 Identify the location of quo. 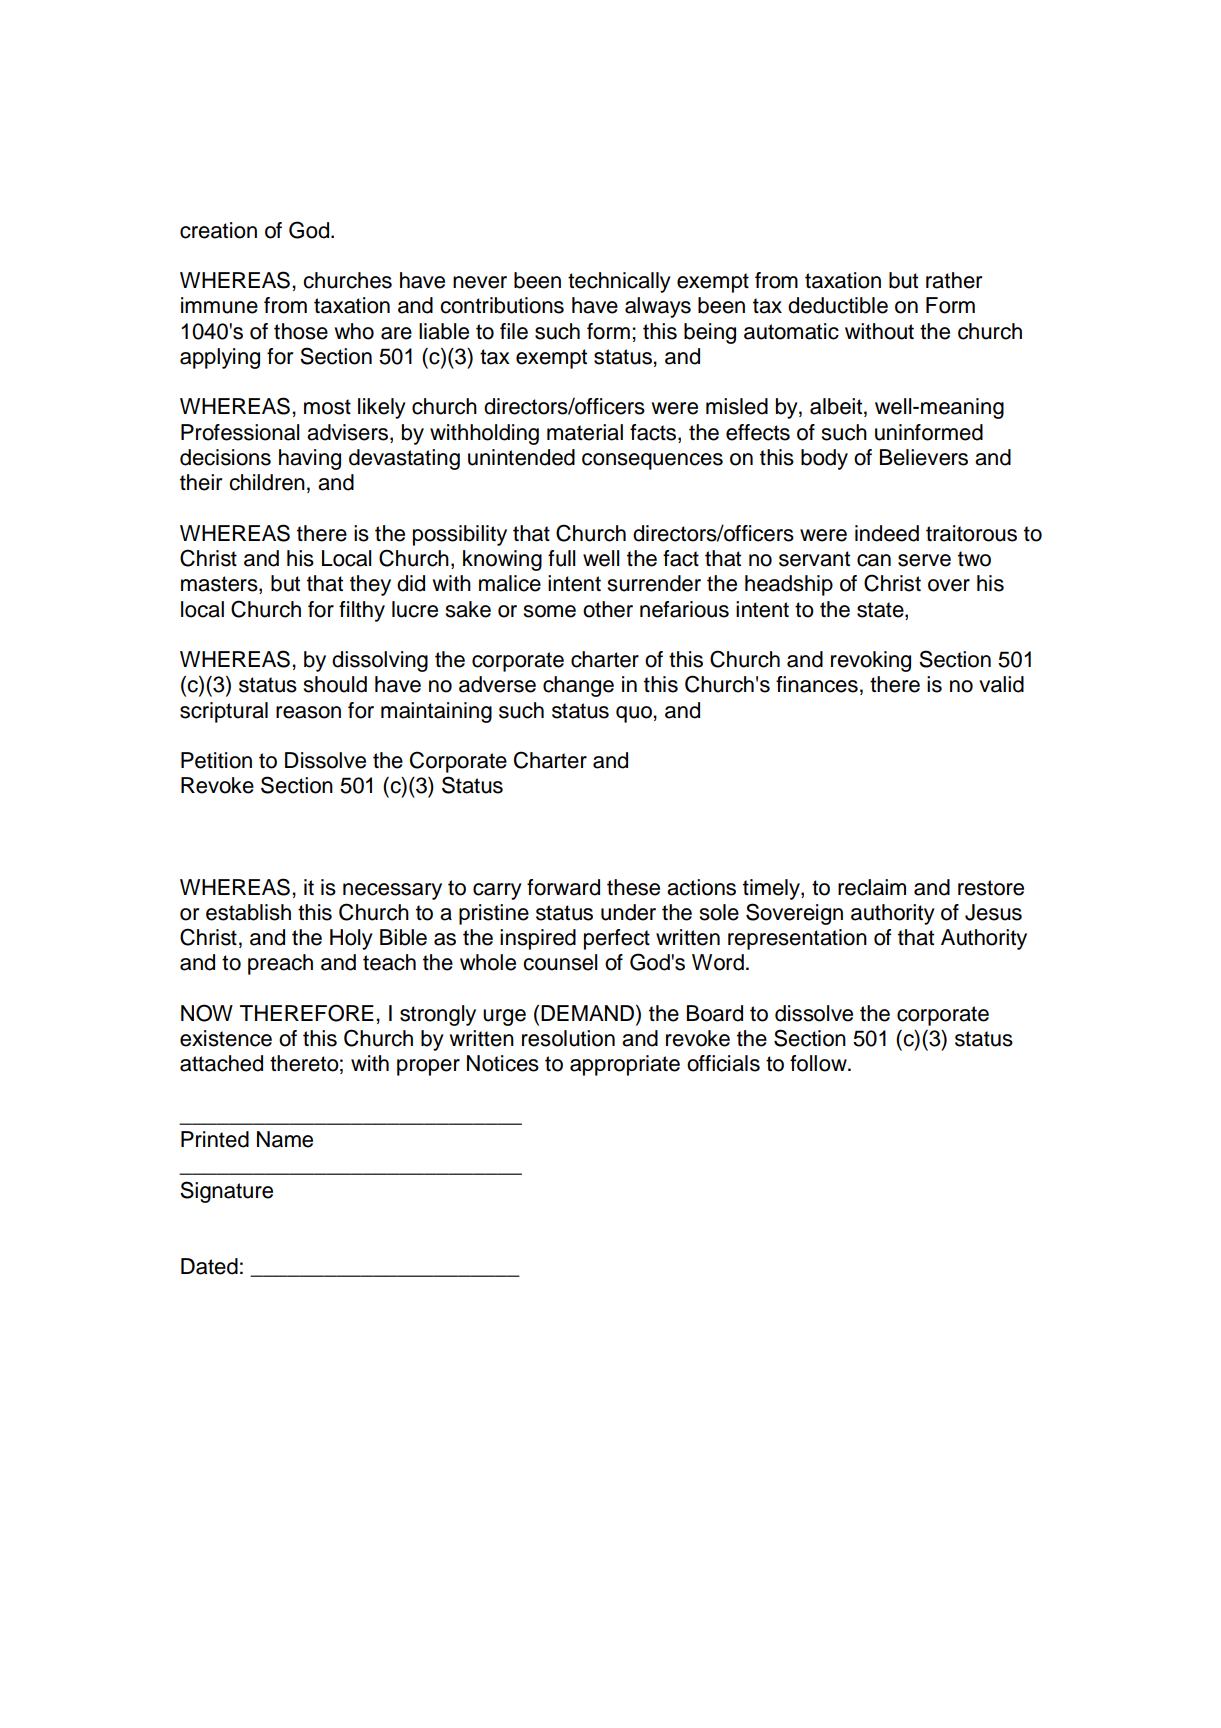
(634, 714).
